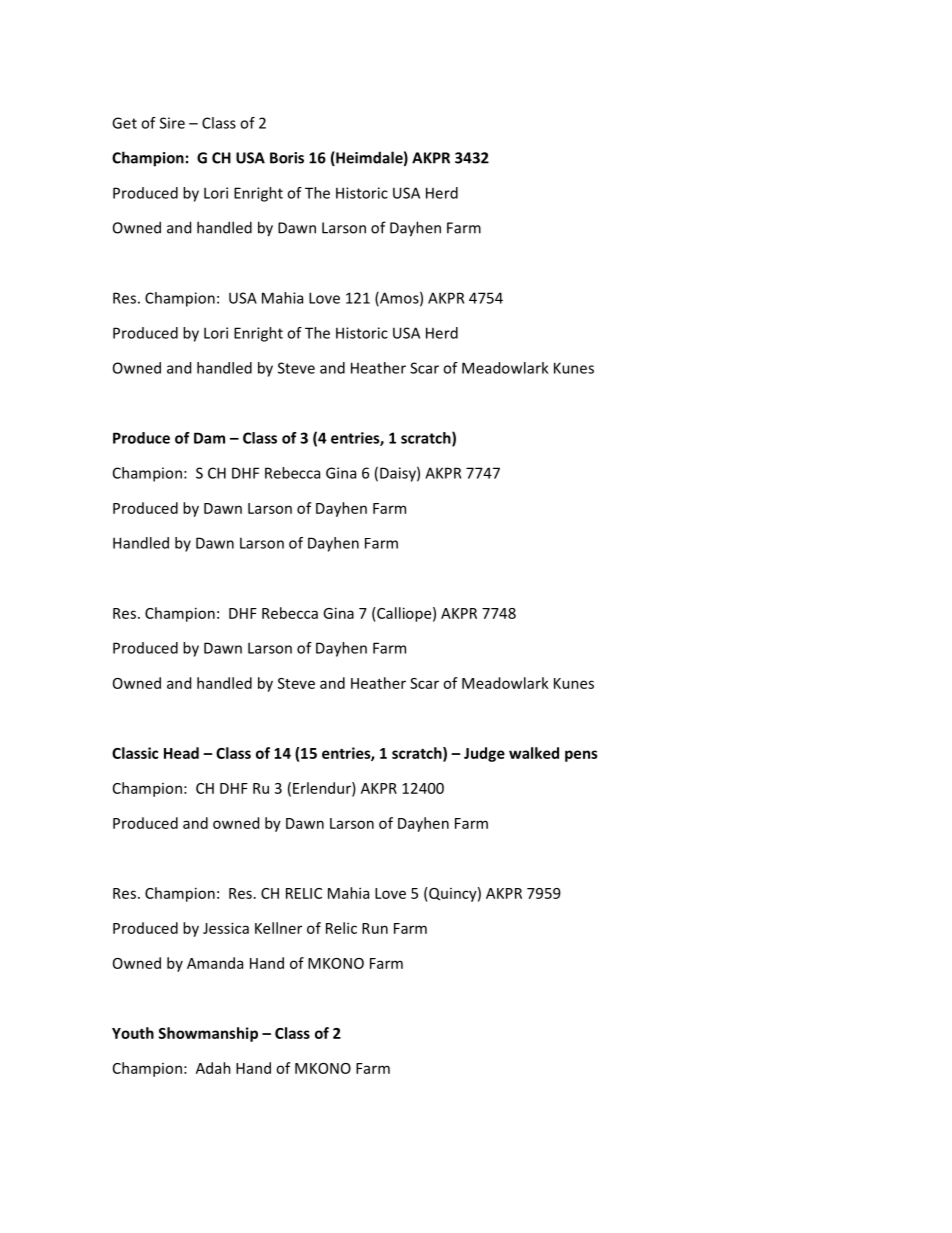  Describe the element at coordinates (181, 753) in the image. I see `Head` at that location.
